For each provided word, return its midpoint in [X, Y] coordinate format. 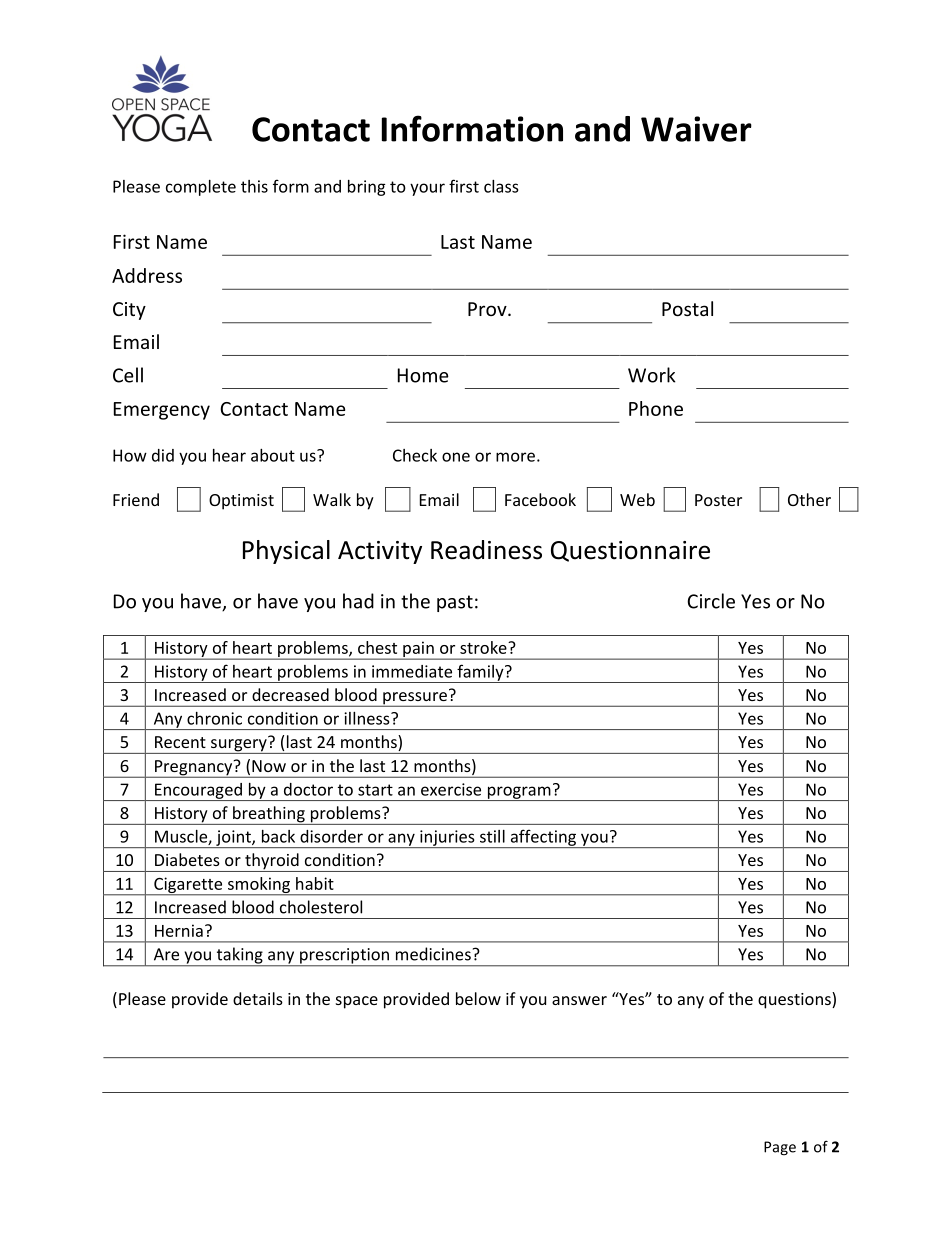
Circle [711, 601]
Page [780, 1148]
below [478, 998]
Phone [656, 408]
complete [201, 188]
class [501, 186]
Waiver [696, 129]
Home [423, 375]
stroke [484, 647]
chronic [214, 718]
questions [795, 1000]
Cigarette [188, 886]
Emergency [162, 411]
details [258, 998]
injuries [447, 839]
